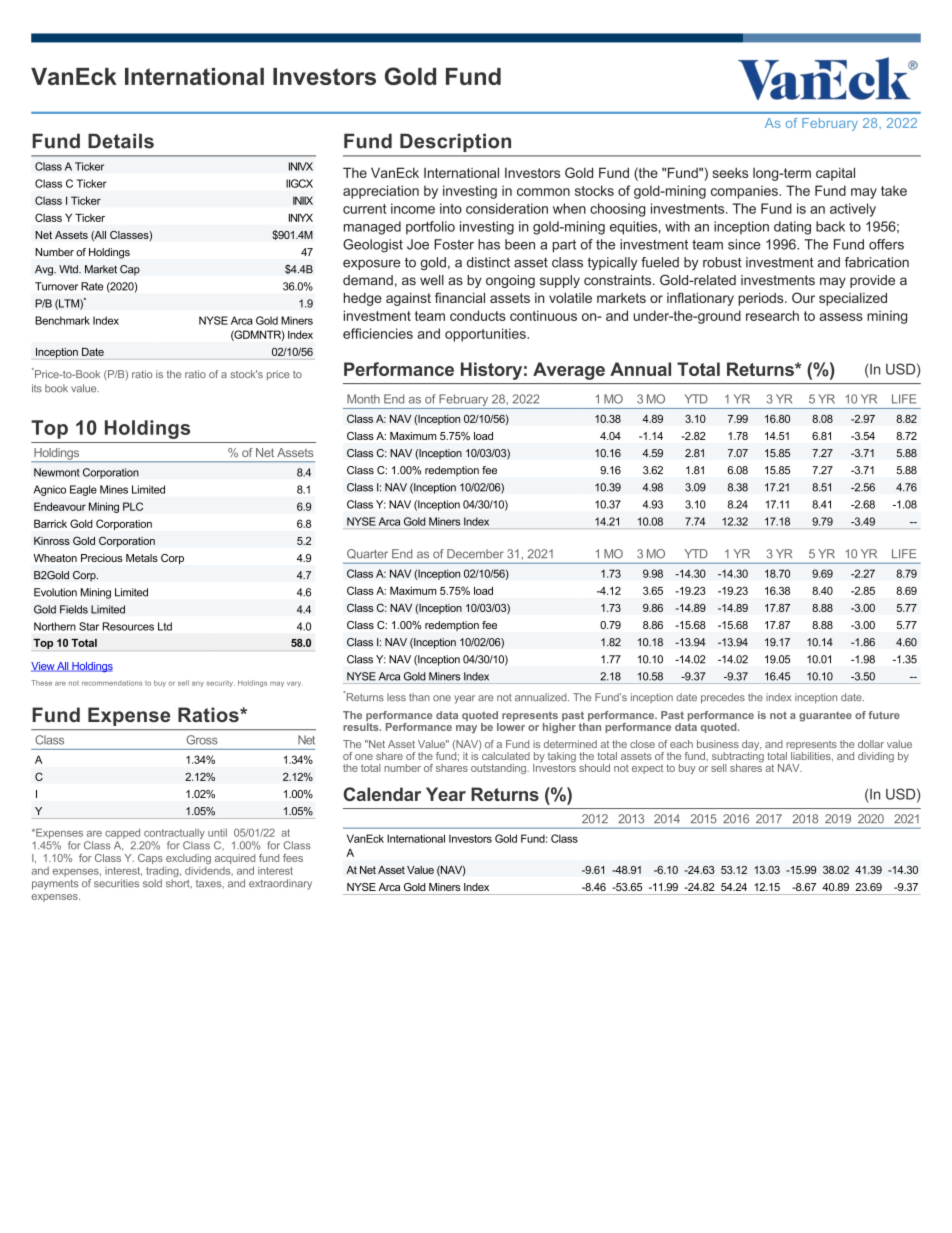 The image size is (952, 1233). I want to click on December, so click(475, 554).
